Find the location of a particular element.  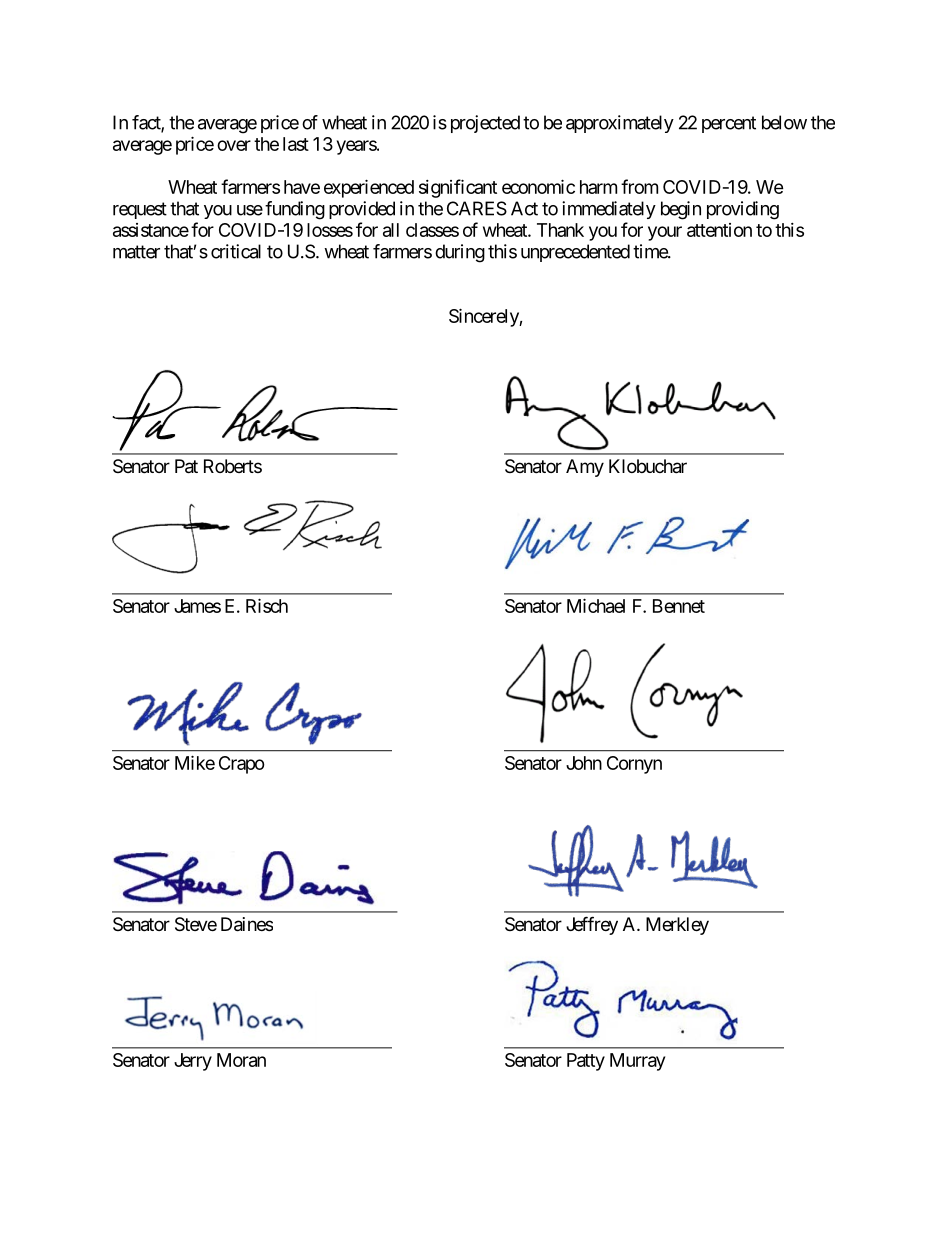

percent is located at coordinates (729, 124).
